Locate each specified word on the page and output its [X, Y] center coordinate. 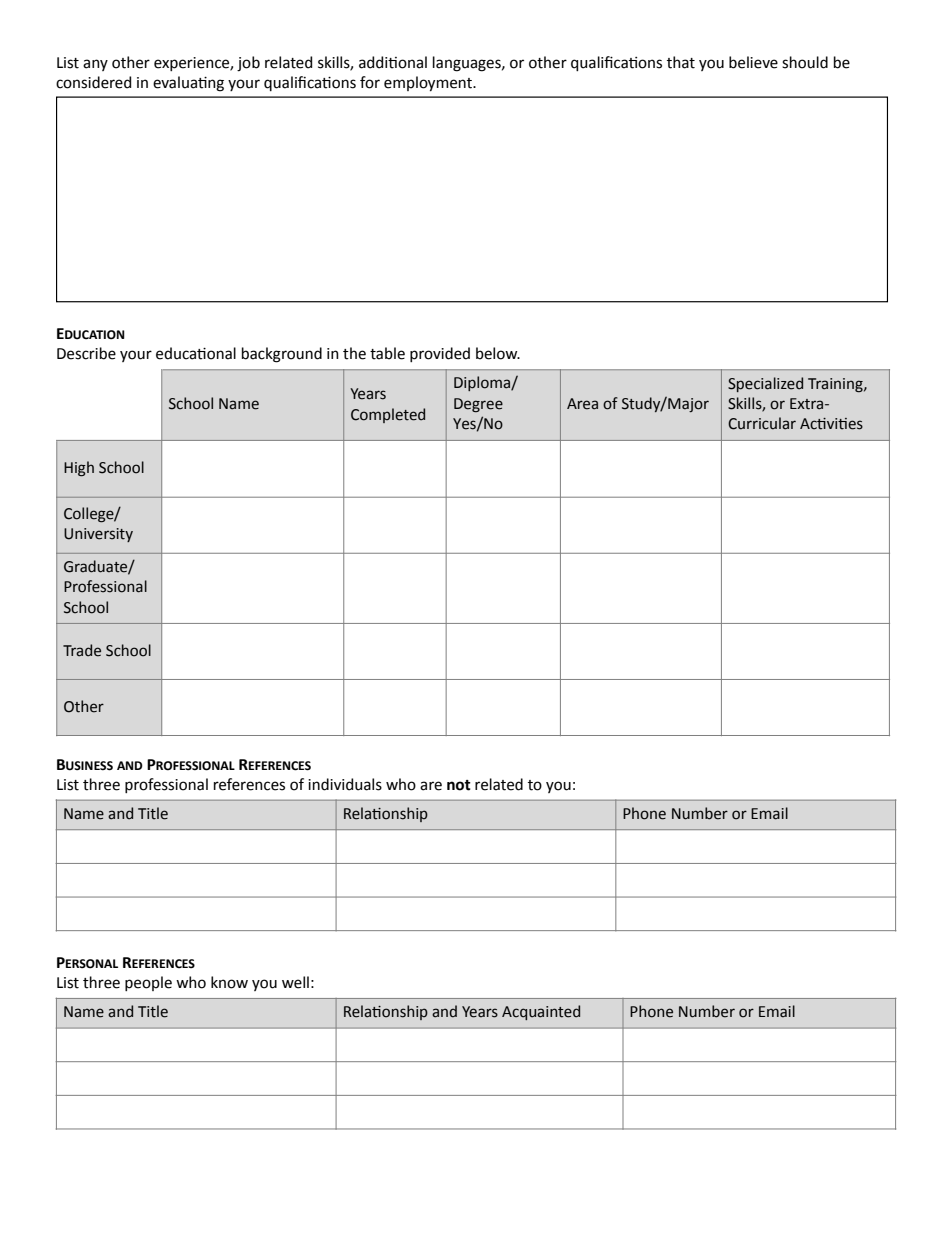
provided [440, 354]
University [98, 535]
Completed [388, 415]
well [295, 982]
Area [582, 404]
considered [93, 82]
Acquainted [541, 1012]
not [459, 785]
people [148, 983]
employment [429, 84]
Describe [86, 353]
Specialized [765, 384]
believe [753, 62]
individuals [345, 784]
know [229, 982]
